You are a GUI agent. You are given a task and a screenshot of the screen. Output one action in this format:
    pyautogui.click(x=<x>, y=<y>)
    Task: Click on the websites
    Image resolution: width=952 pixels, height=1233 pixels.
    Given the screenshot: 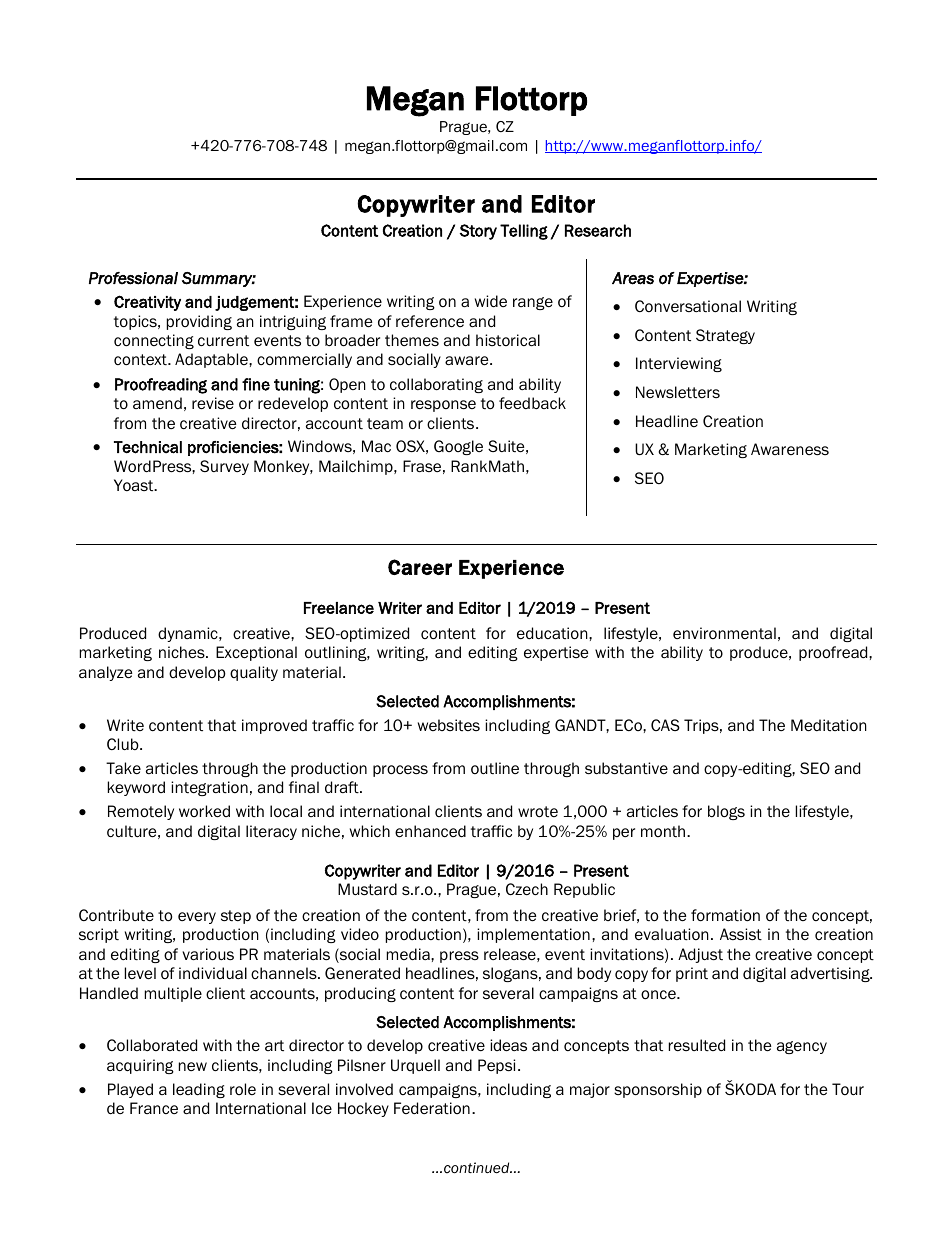 What is the action you would take?
    pyautogui.click(x=449, y=725)
